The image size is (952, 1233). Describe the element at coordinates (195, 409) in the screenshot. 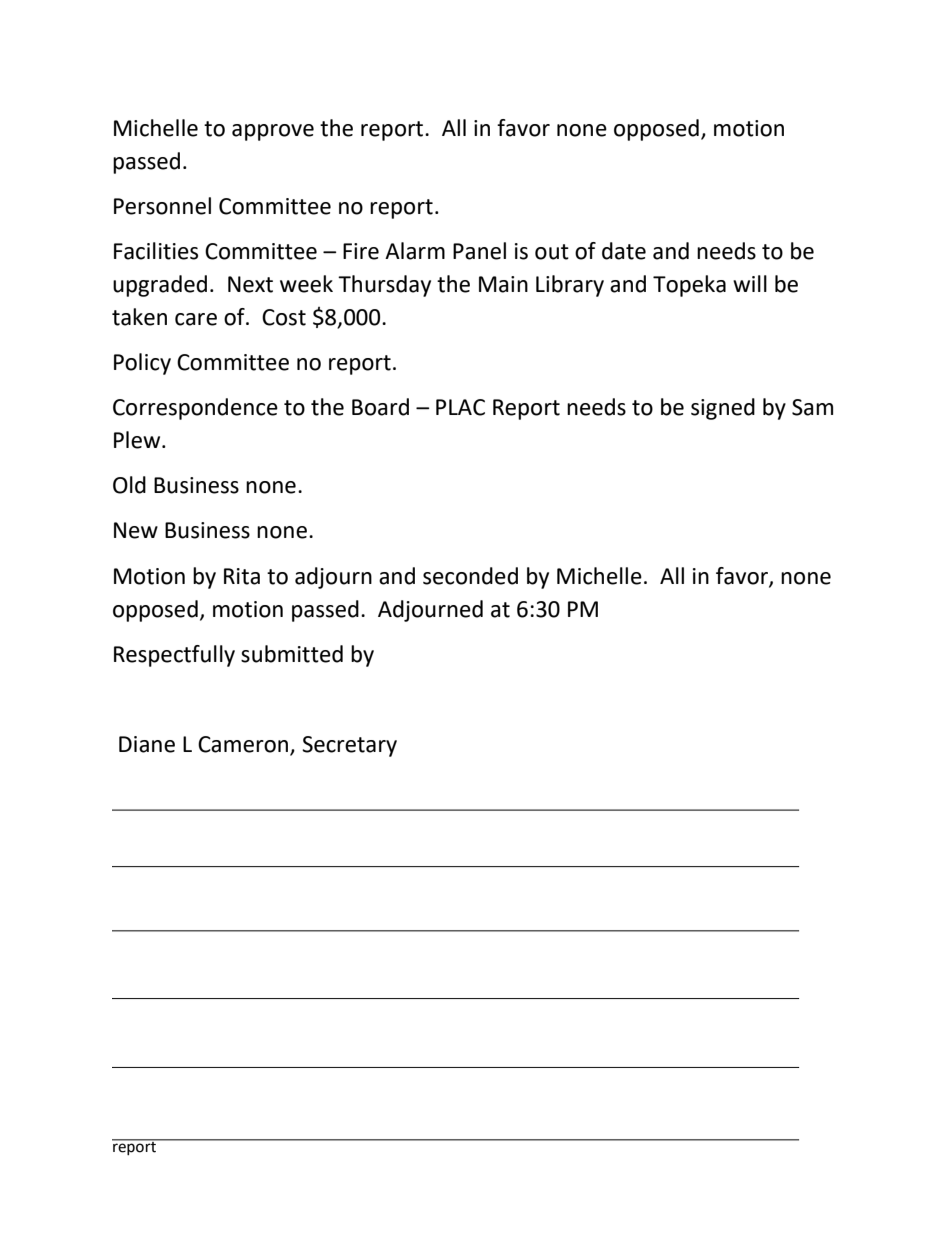

I see `Correspondence` at that location.
